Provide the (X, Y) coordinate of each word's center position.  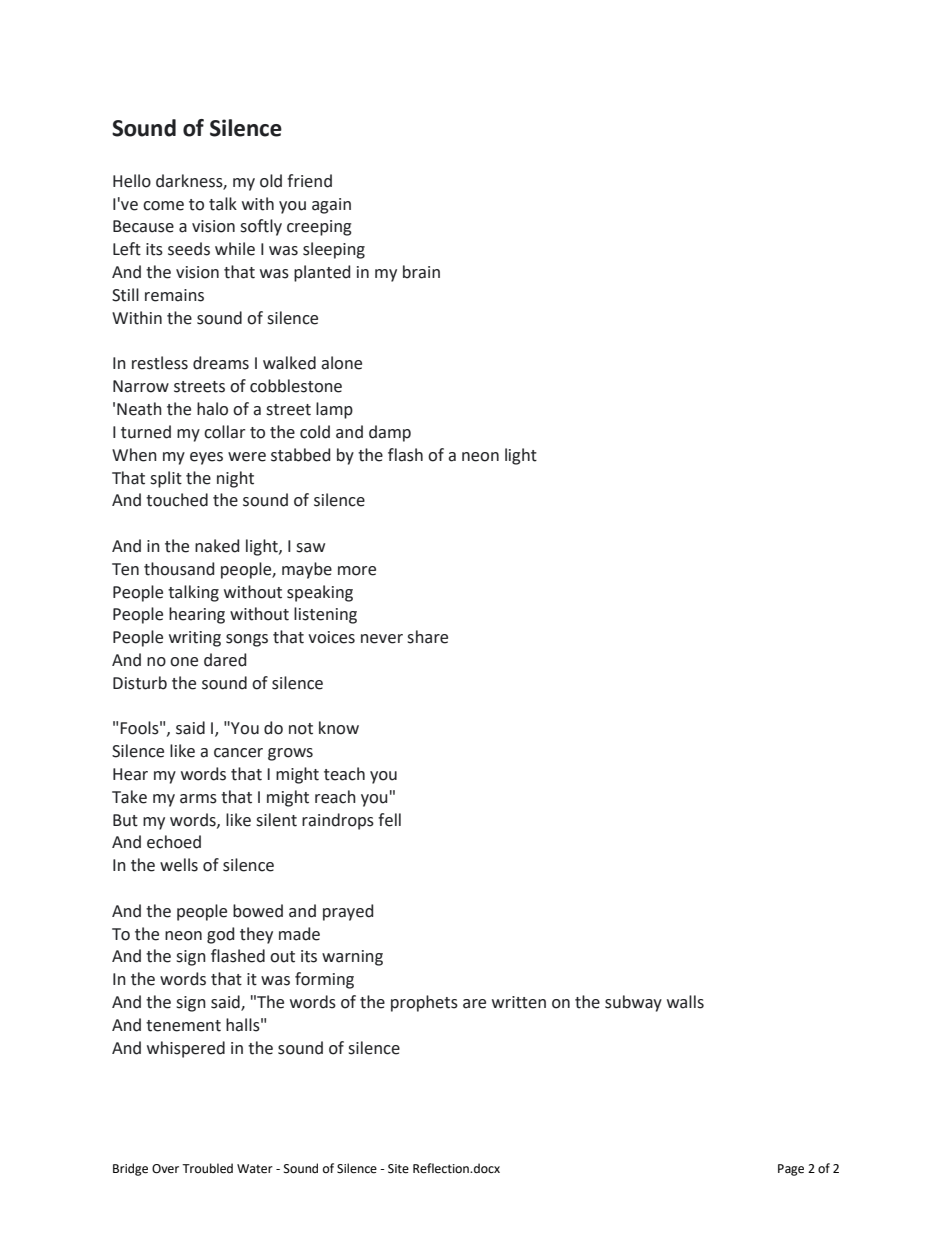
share (427, 637)
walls (685, 1002)
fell (389, 820)
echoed (174, 842)
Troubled (207, 1168)
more (357, 571)
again (331, 206)
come (163, 206)
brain (421, 272)
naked (217, 546)
